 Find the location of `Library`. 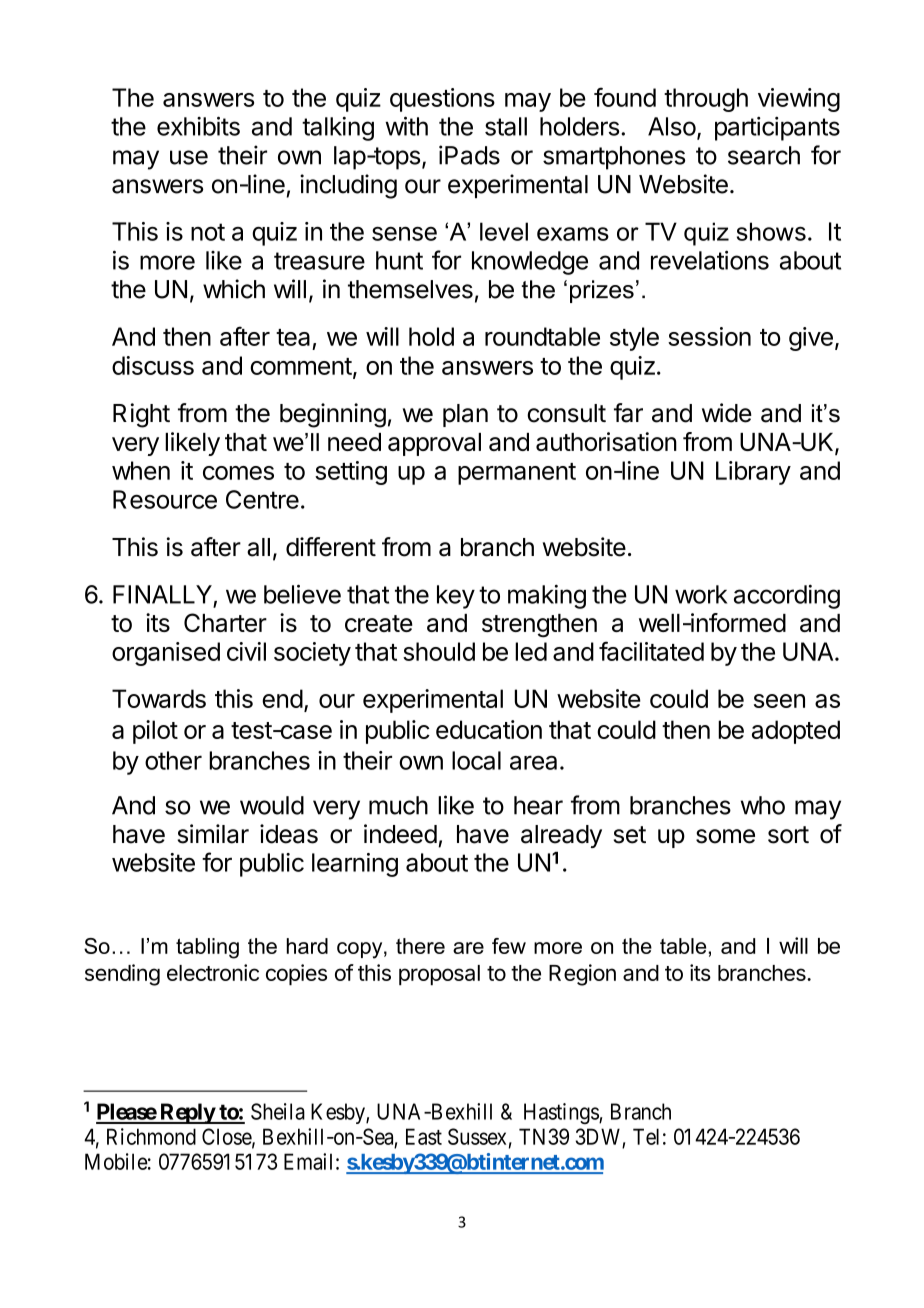

Library is located at coordinates (753, 473).
